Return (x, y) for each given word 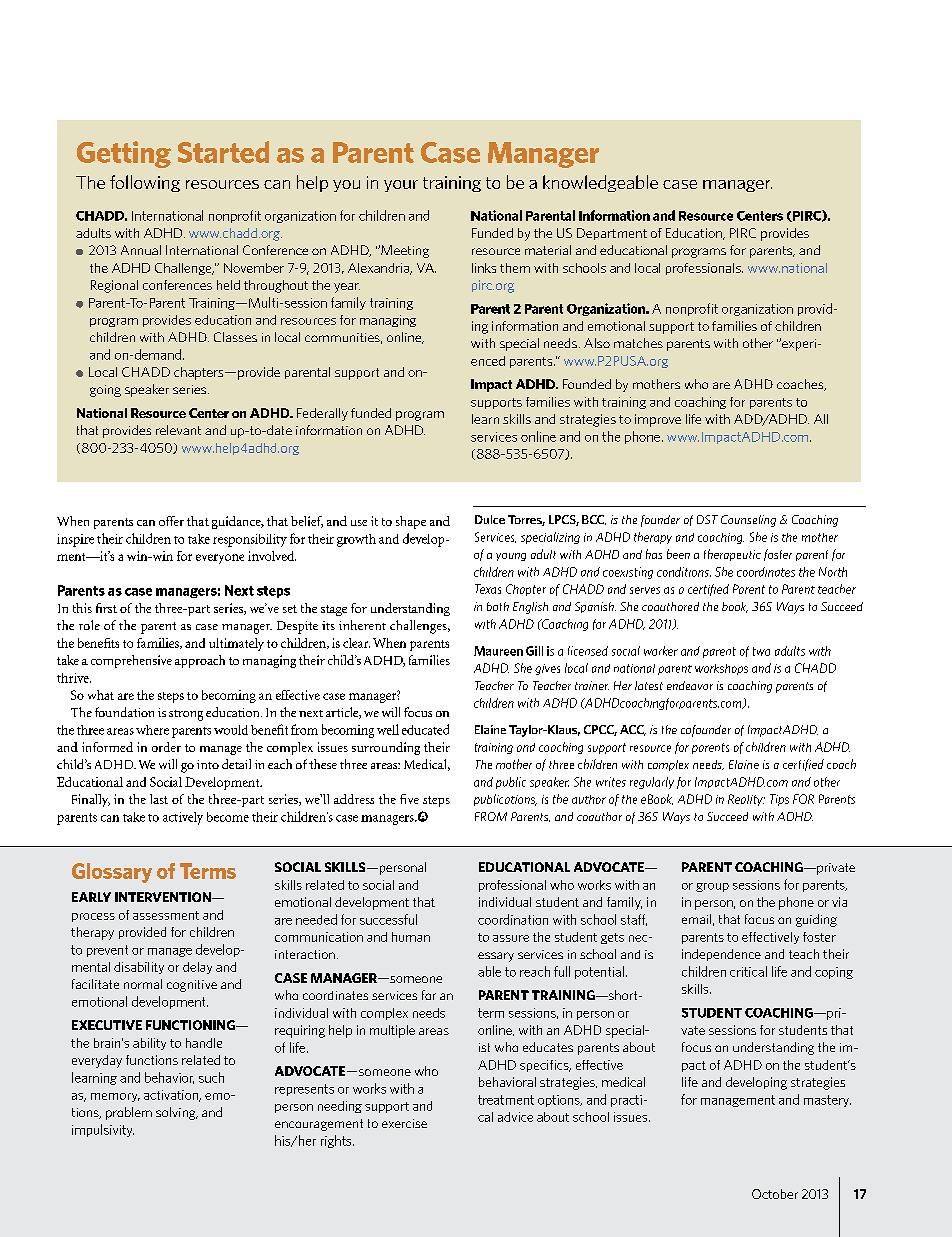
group (712, 887)
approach (200, 661)
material (548, 250)
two (761, 651)
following (145, 183)
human (411, 937)
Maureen (498, 651)
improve (658, 420)
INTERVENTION (164, 897)
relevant (178, 430)
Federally (322, 414)
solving (177, 1113)
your (401, 186)
